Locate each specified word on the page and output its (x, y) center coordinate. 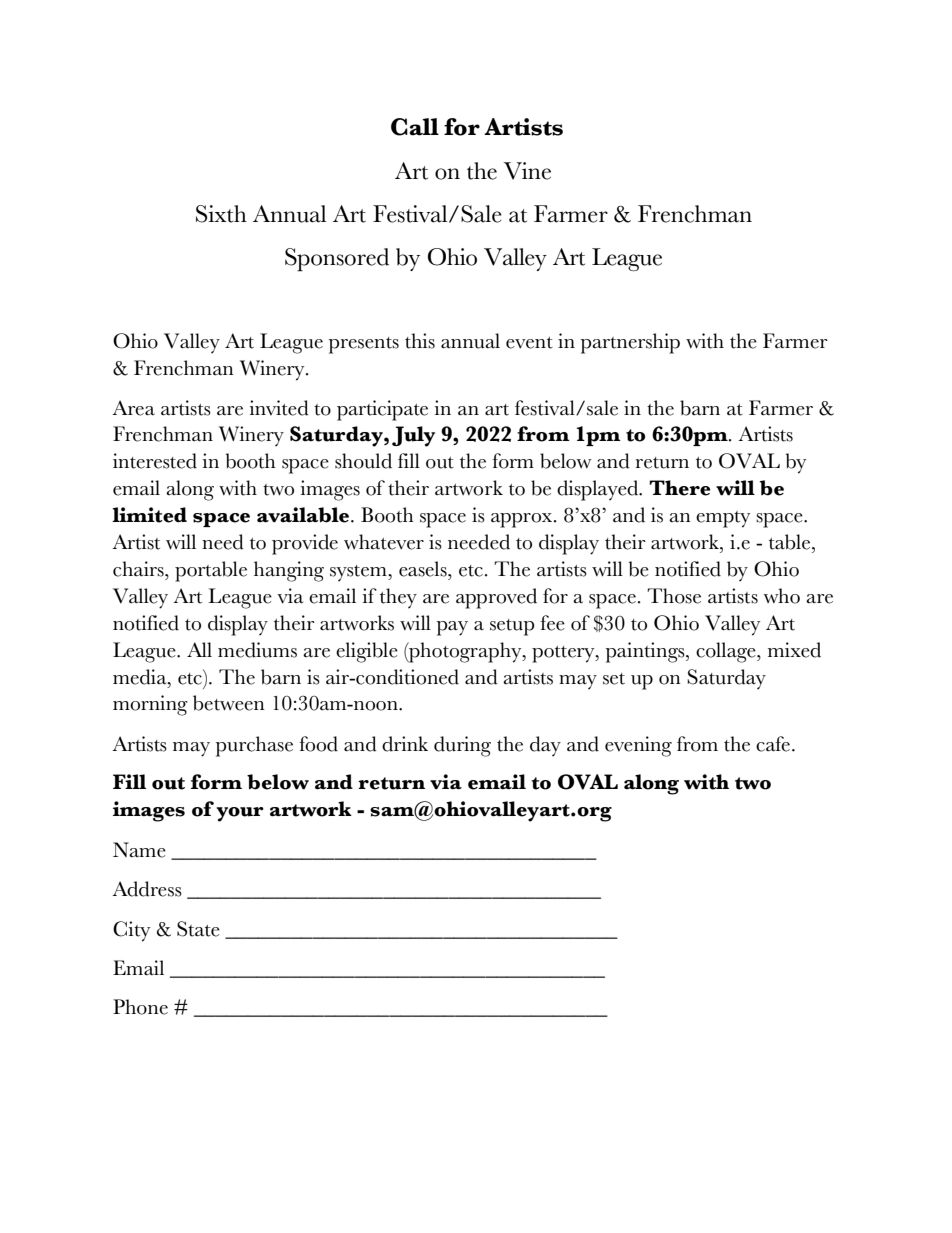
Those (674, 596)
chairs (139, 569)
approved (496, 598)
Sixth (221, 214)
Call (415, 127)
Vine (527, 171)
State (198, 929)
